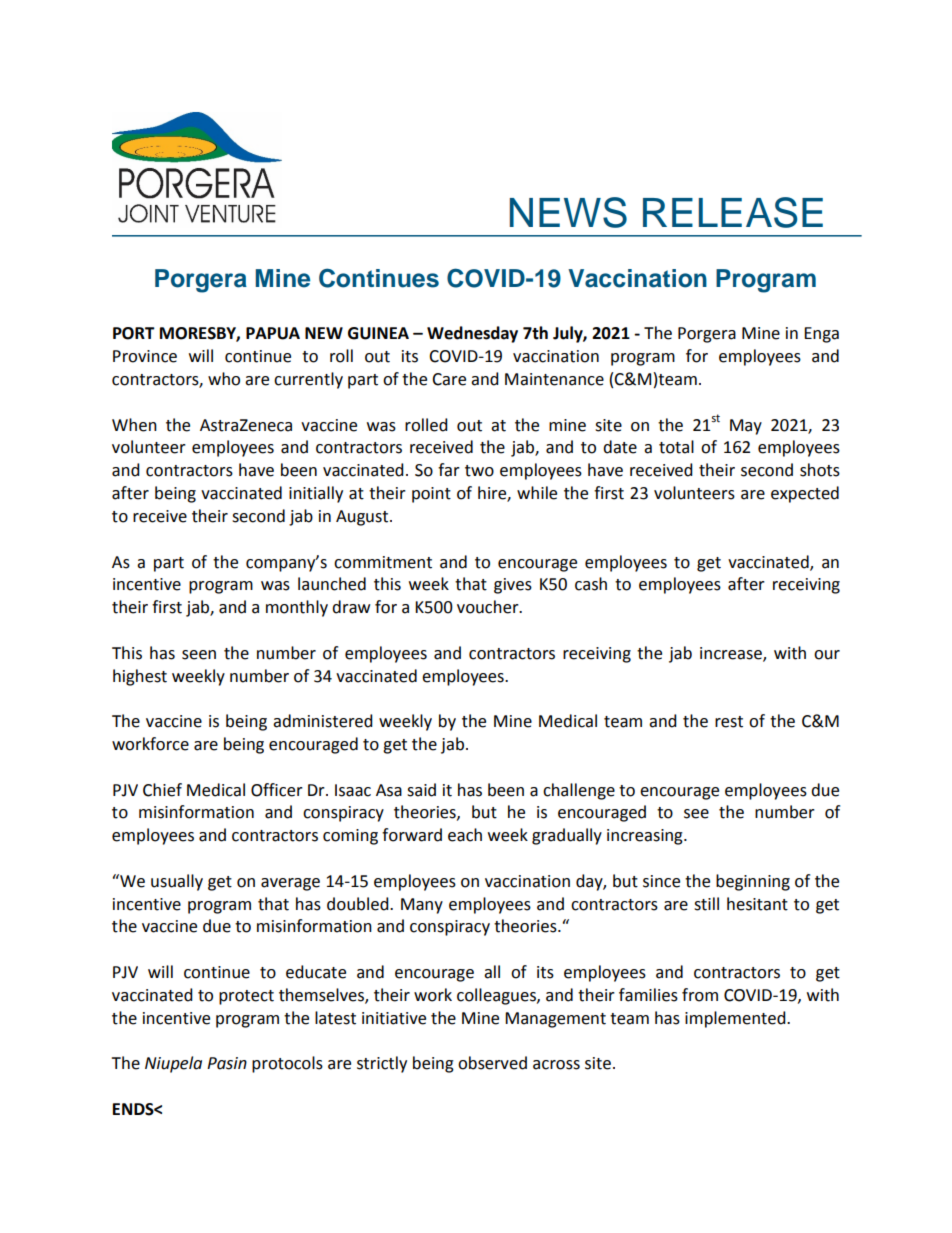 The image size is (952, 1233). What do you see at coordinates (162, 790) in the page?
I see `Chief` at bounding box center [162, 790].
